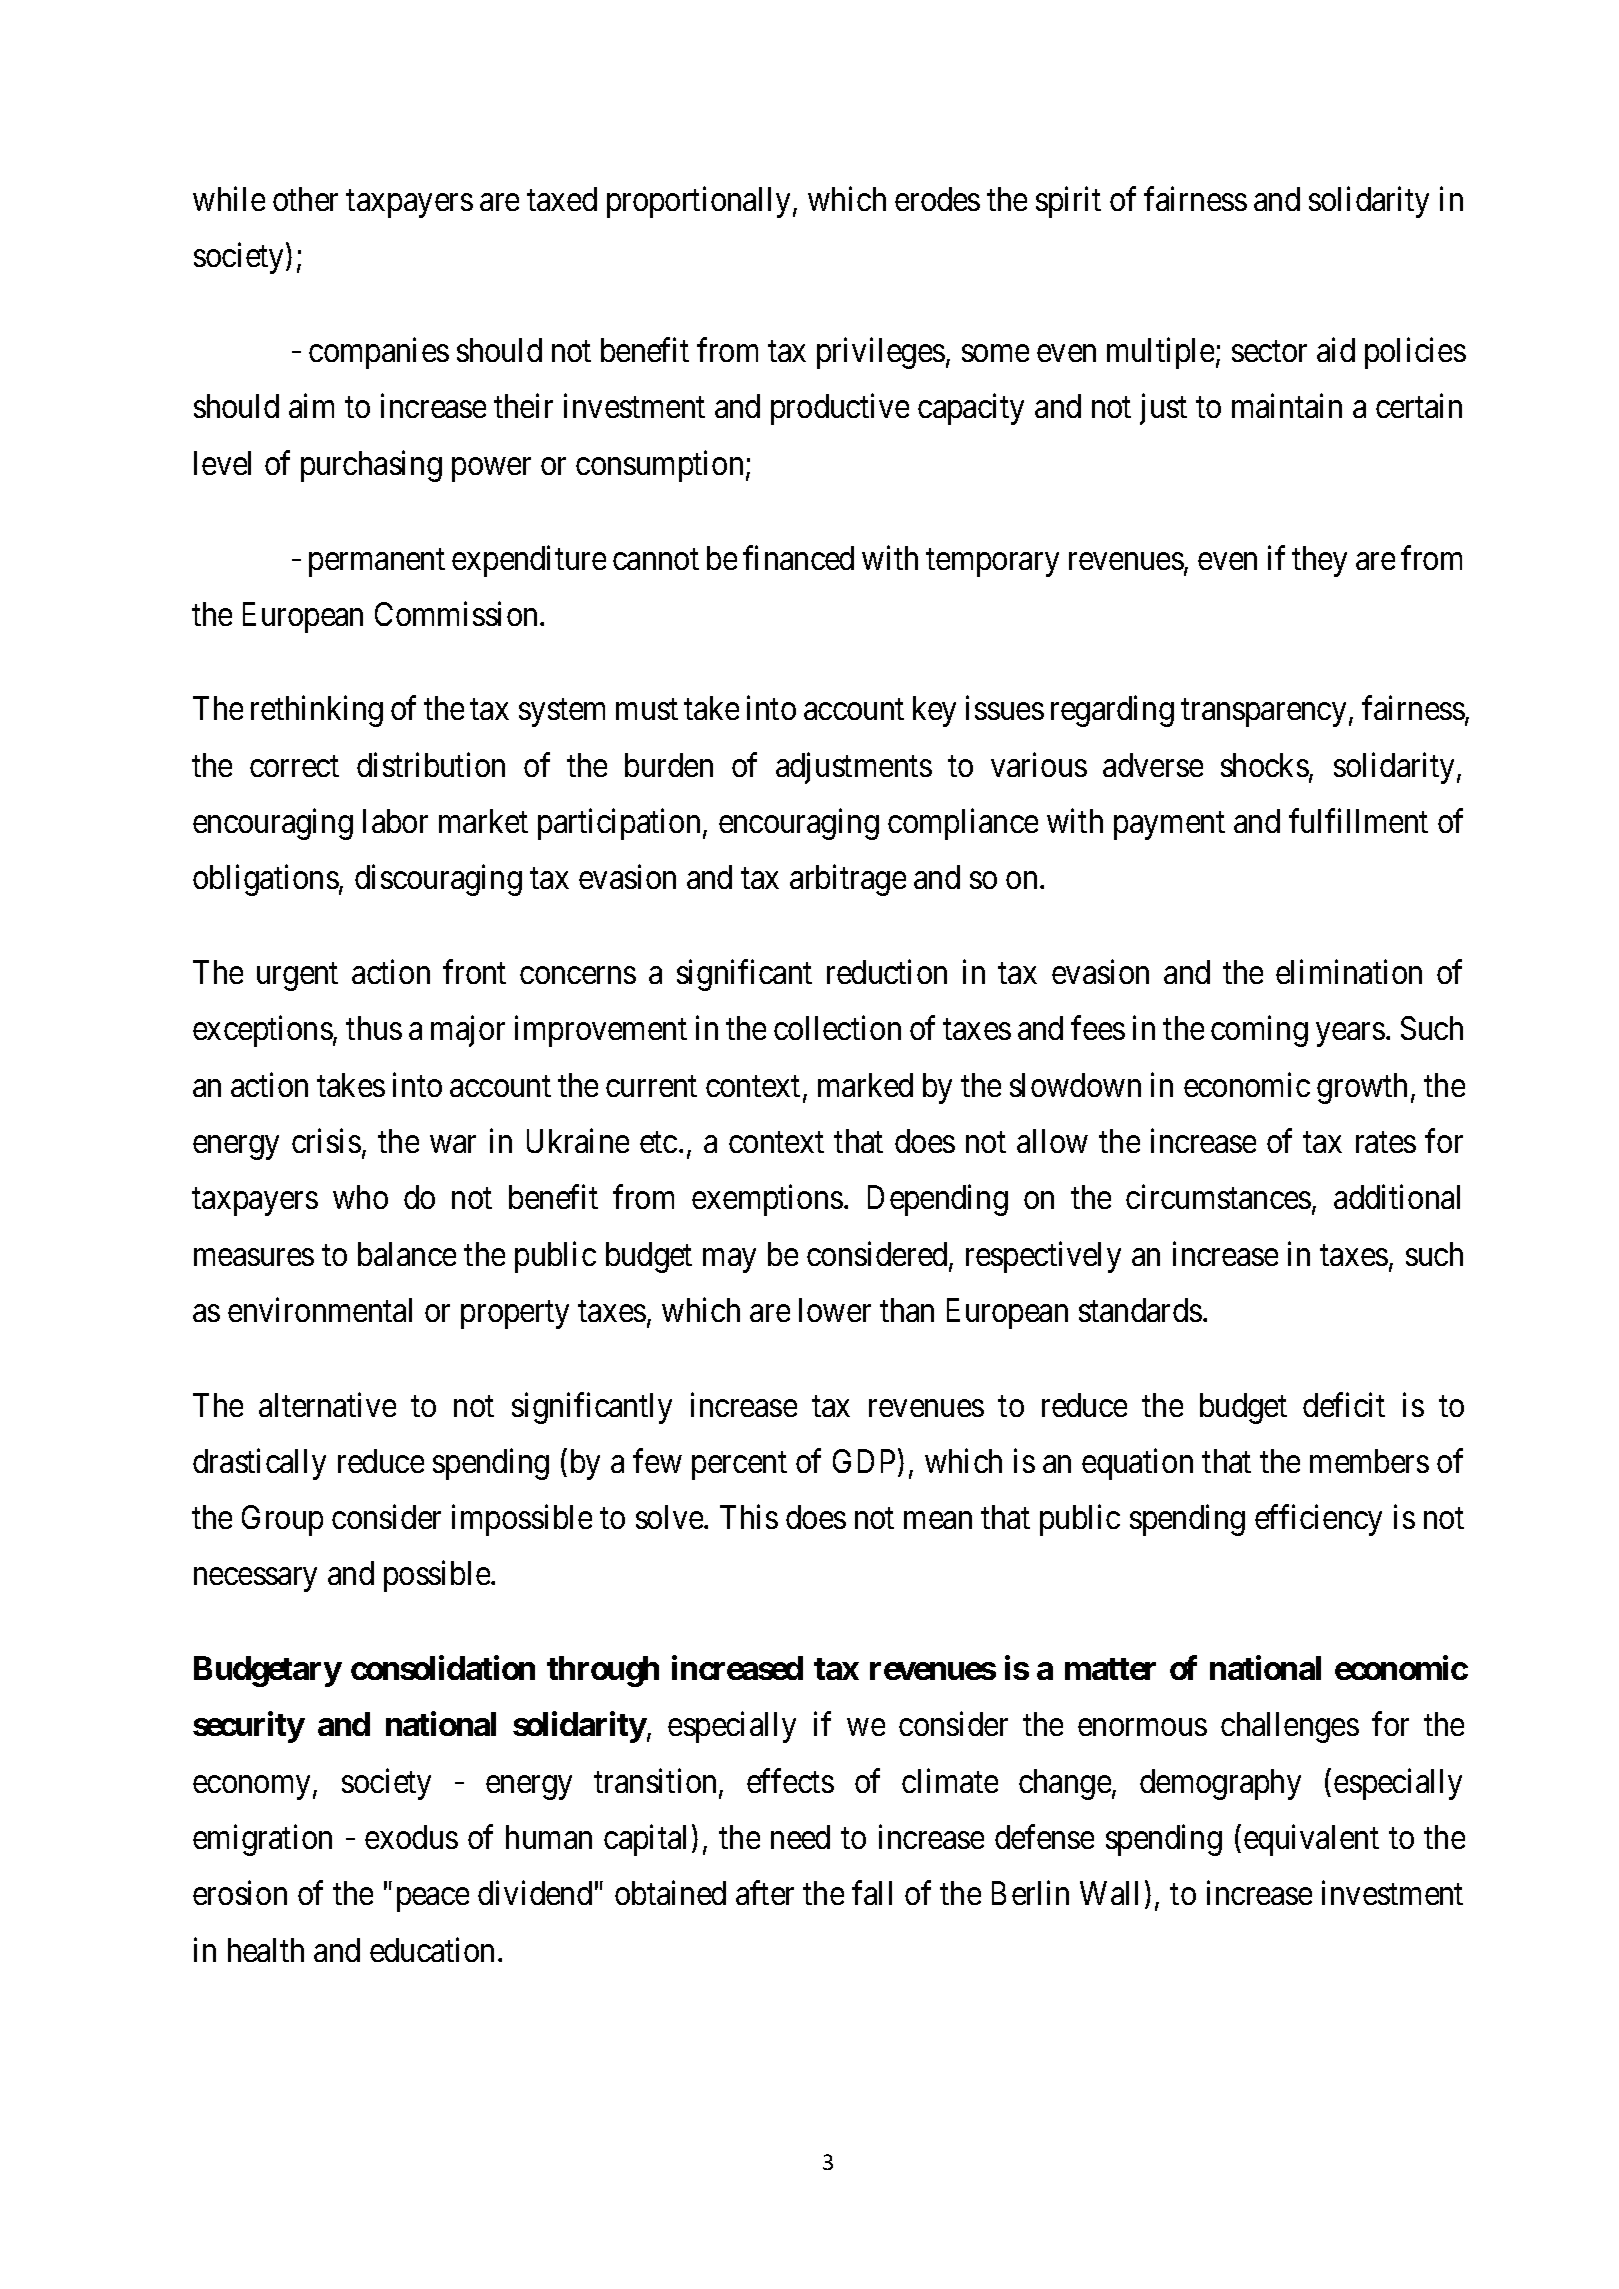 The image size is (1619, 2289). Describe the element at coordinates (865, 1085) in the page. I see `marked` at that location.
